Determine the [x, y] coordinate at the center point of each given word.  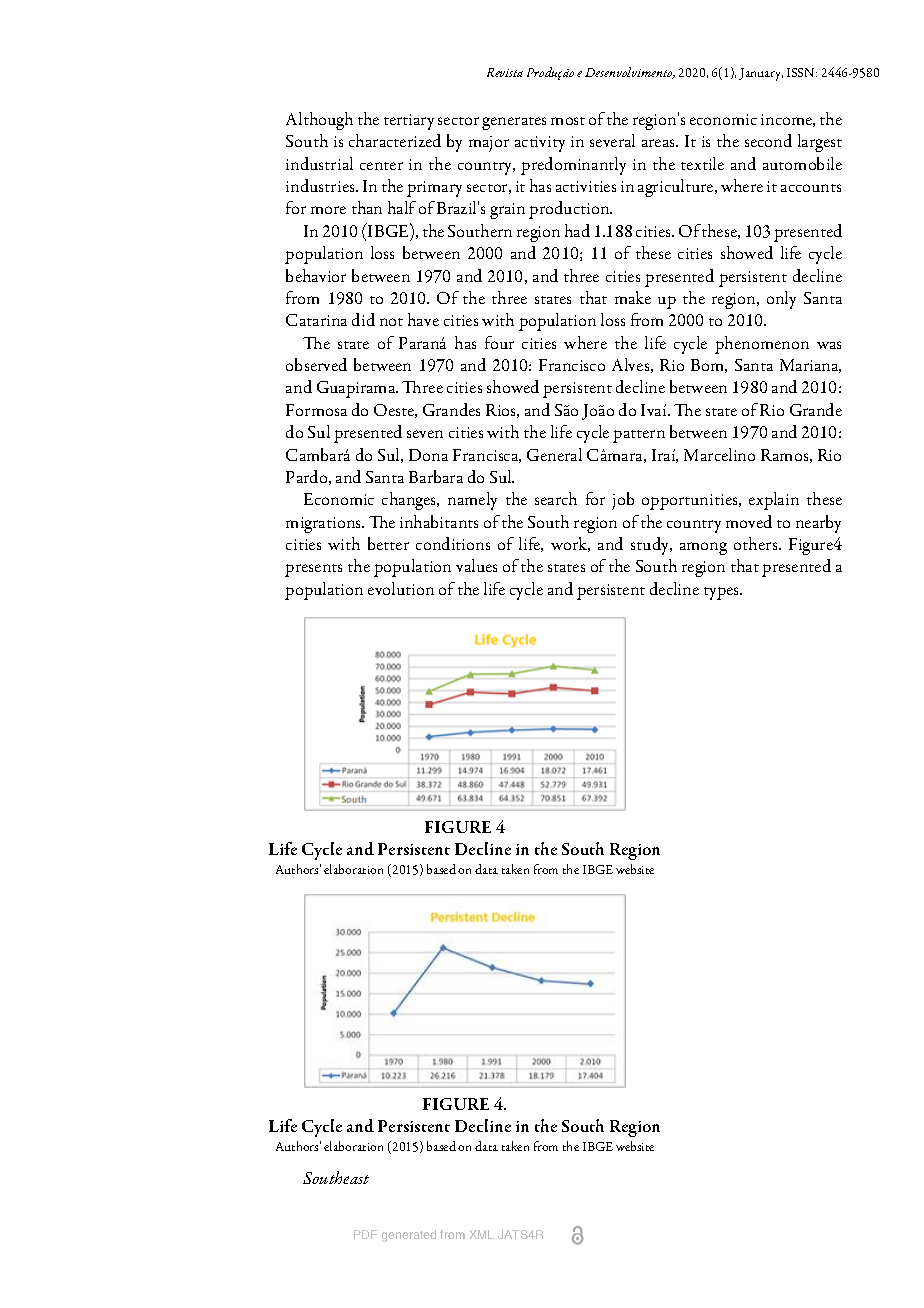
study [651, 546]
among [703, 548]
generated [409, 1236]
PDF [365, 1234]
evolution [401, 588]
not [391, 322]
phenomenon [762, 345]
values [476, 565]
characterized [395, 140]
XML [482, 1234]
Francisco [572, 365]
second [768, 140]
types [723, 593]
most [568, 121]
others [757, 543]
